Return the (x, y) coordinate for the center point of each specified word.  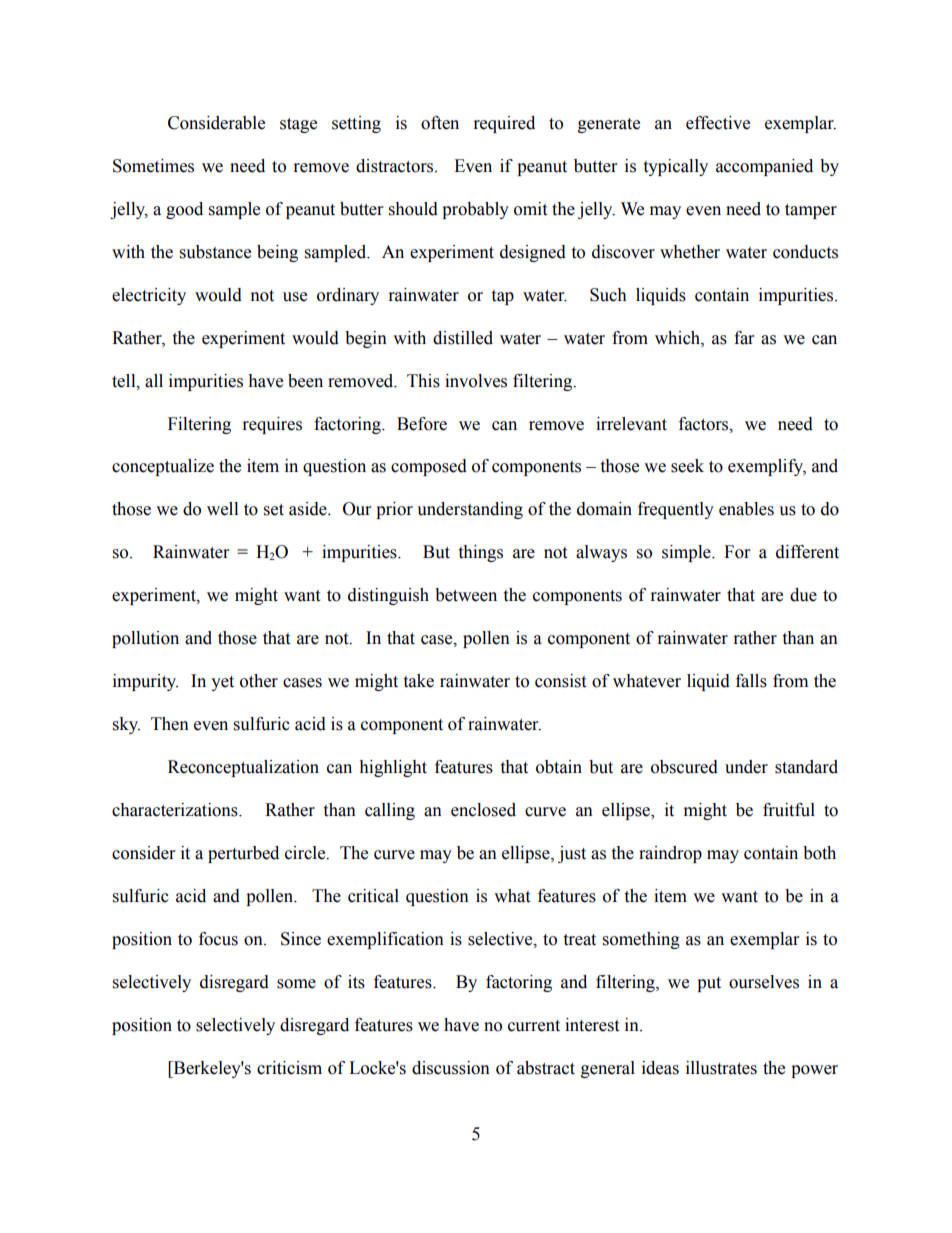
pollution (145, 639)
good (184, 210)
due (803, 595)
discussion (451, 1068)
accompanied (764, 167)
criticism (289, 1068)
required (504, 124)
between (466, 595)
